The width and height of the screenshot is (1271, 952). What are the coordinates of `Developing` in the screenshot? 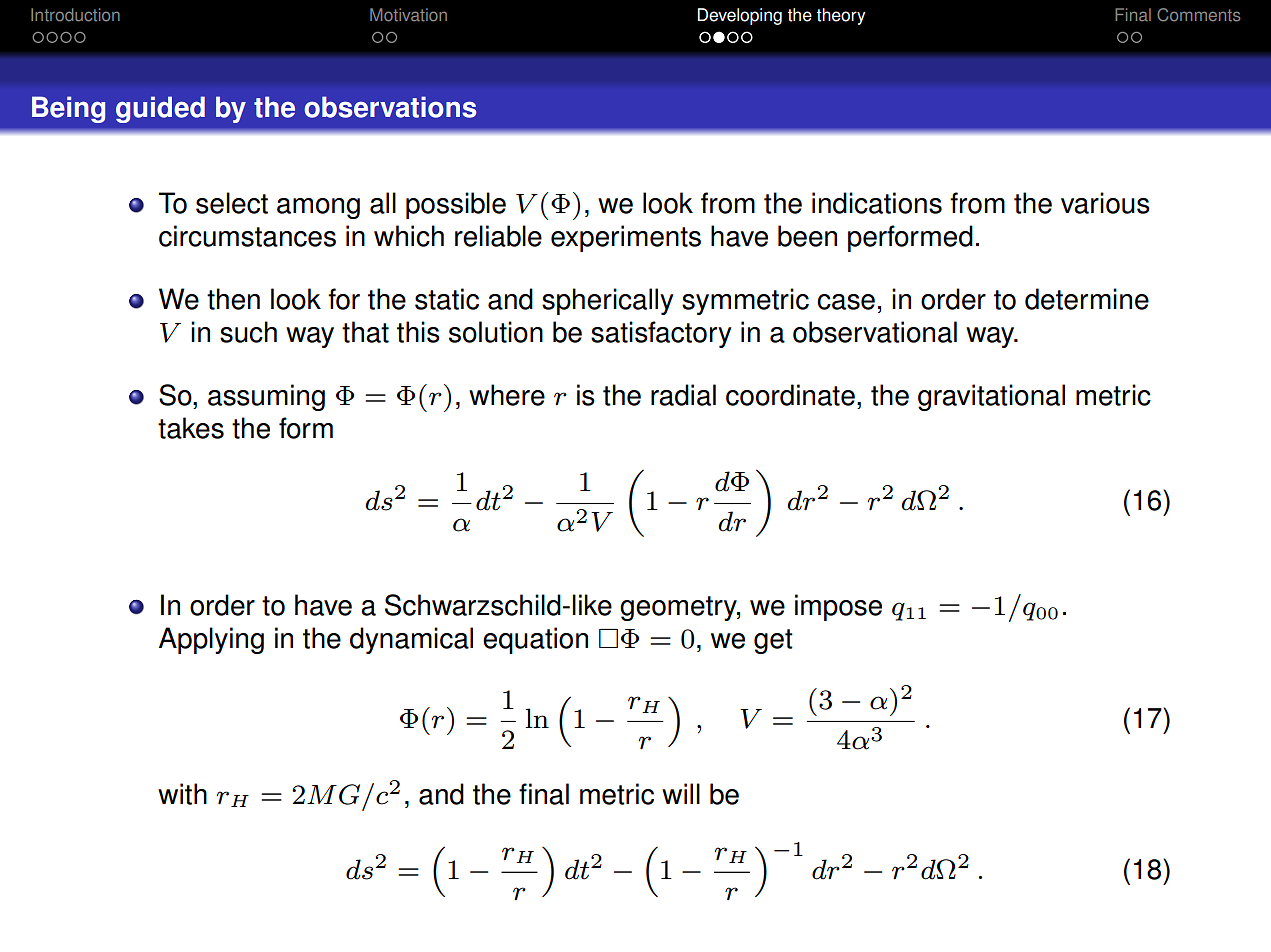 It's located at (739, 16).
